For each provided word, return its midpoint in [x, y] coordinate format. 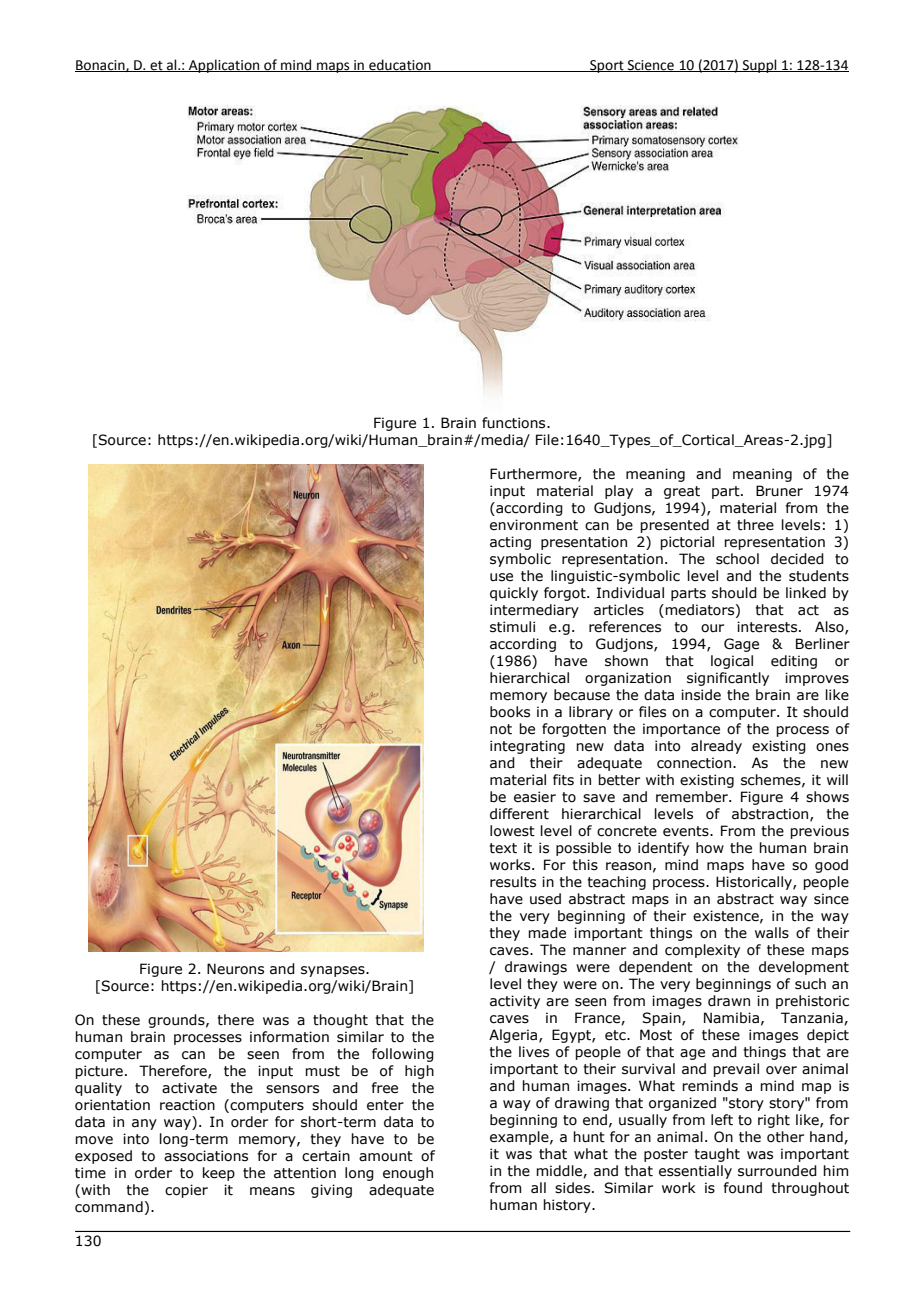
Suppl [759, 66]
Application [224, 66]
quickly [514, 594]
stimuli [512, 627]
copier [186, 1191]
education [400, 65]
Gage [741, 645]
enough [408, 1174]
